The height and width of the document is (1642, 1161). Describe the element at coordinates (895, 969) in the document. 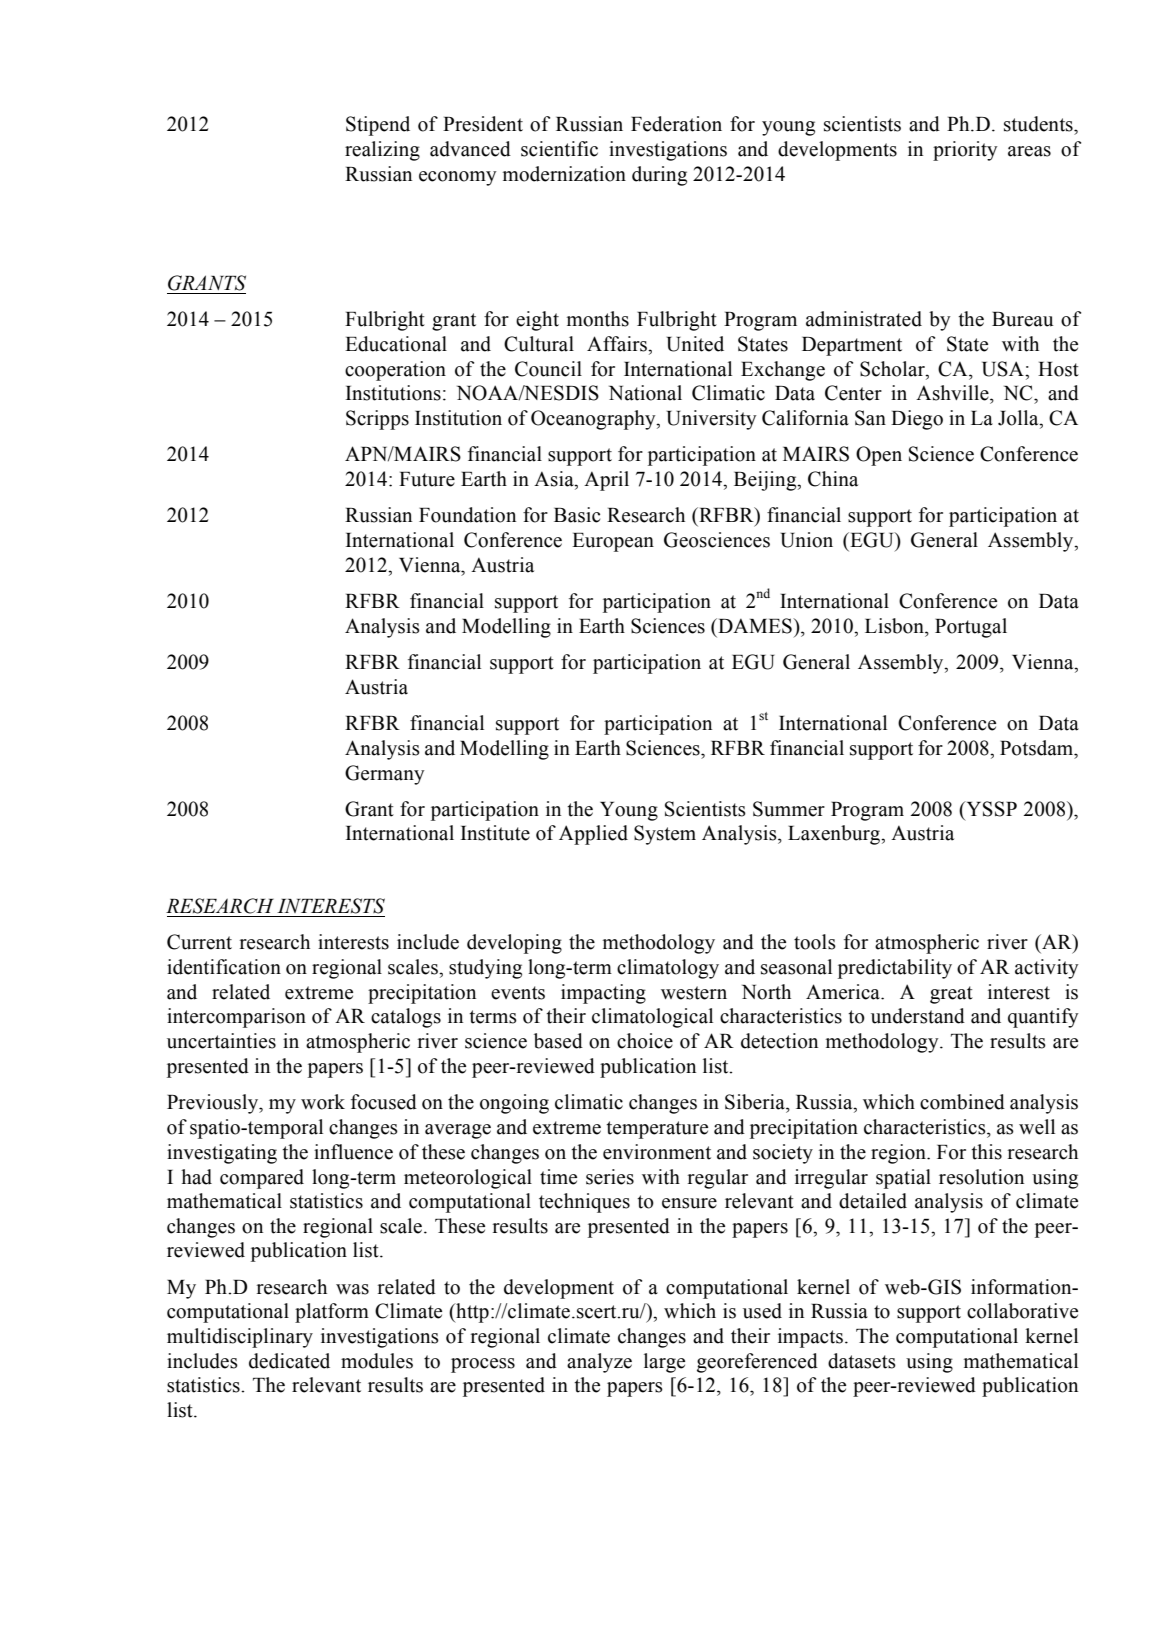

I see `predictability` at that location.
